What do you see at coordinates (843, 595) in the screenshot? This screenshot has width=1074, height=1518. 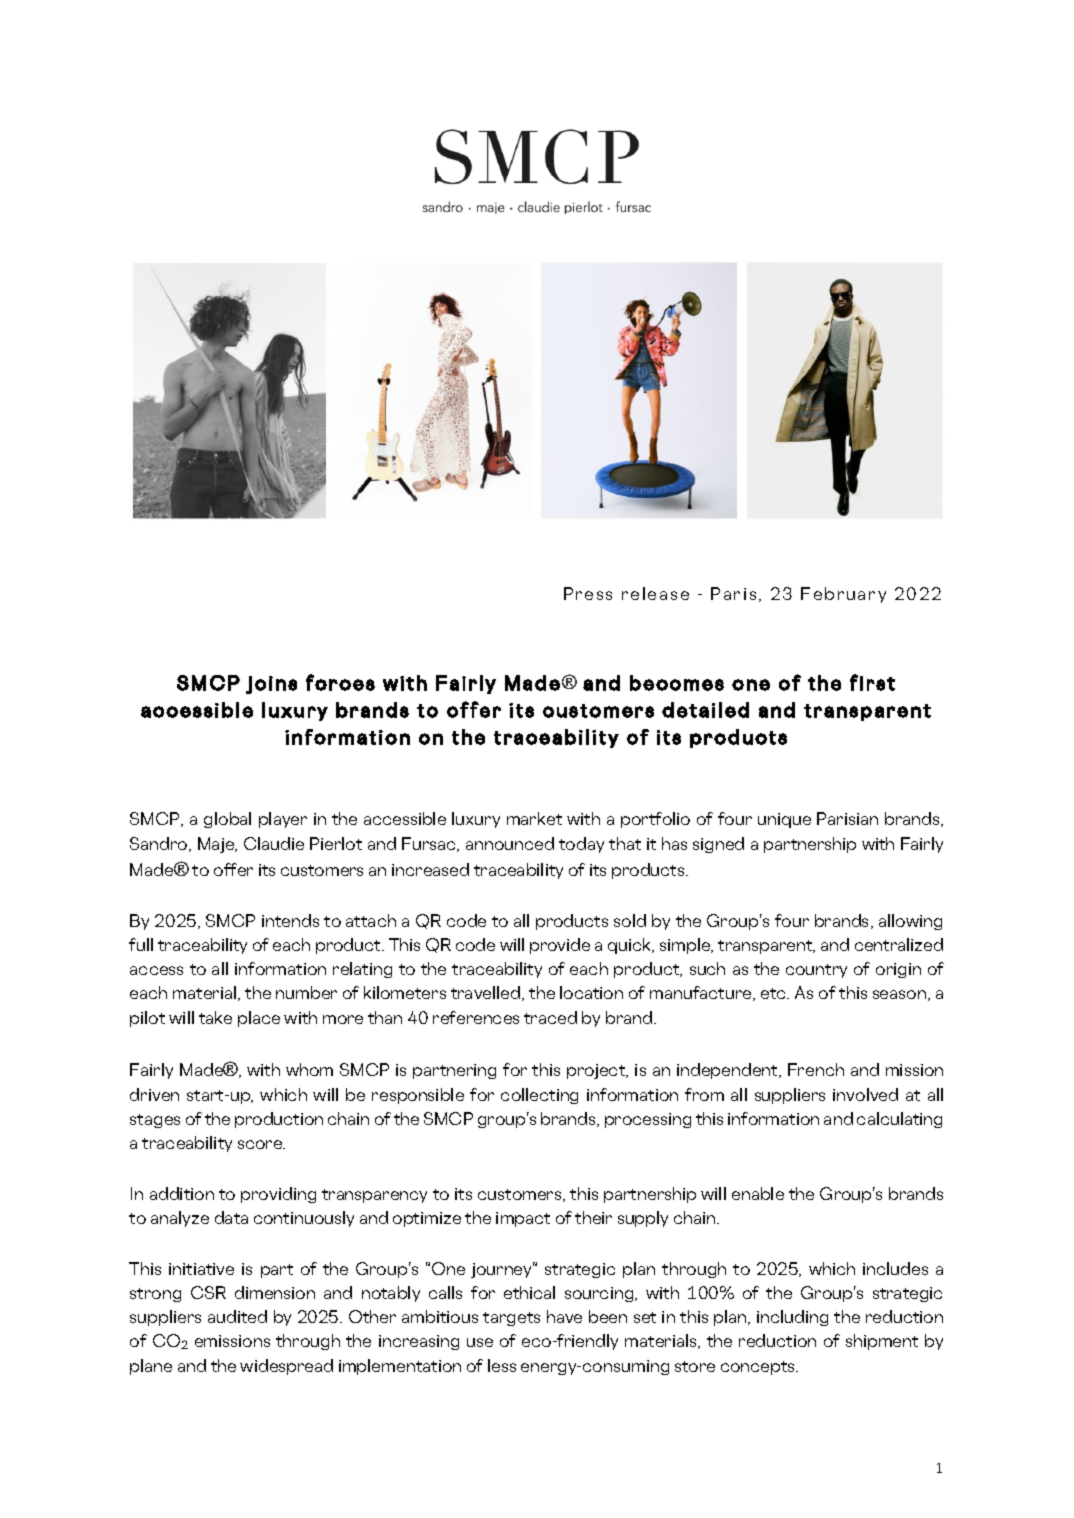 I see `February` at bounding box center [843, 595].
